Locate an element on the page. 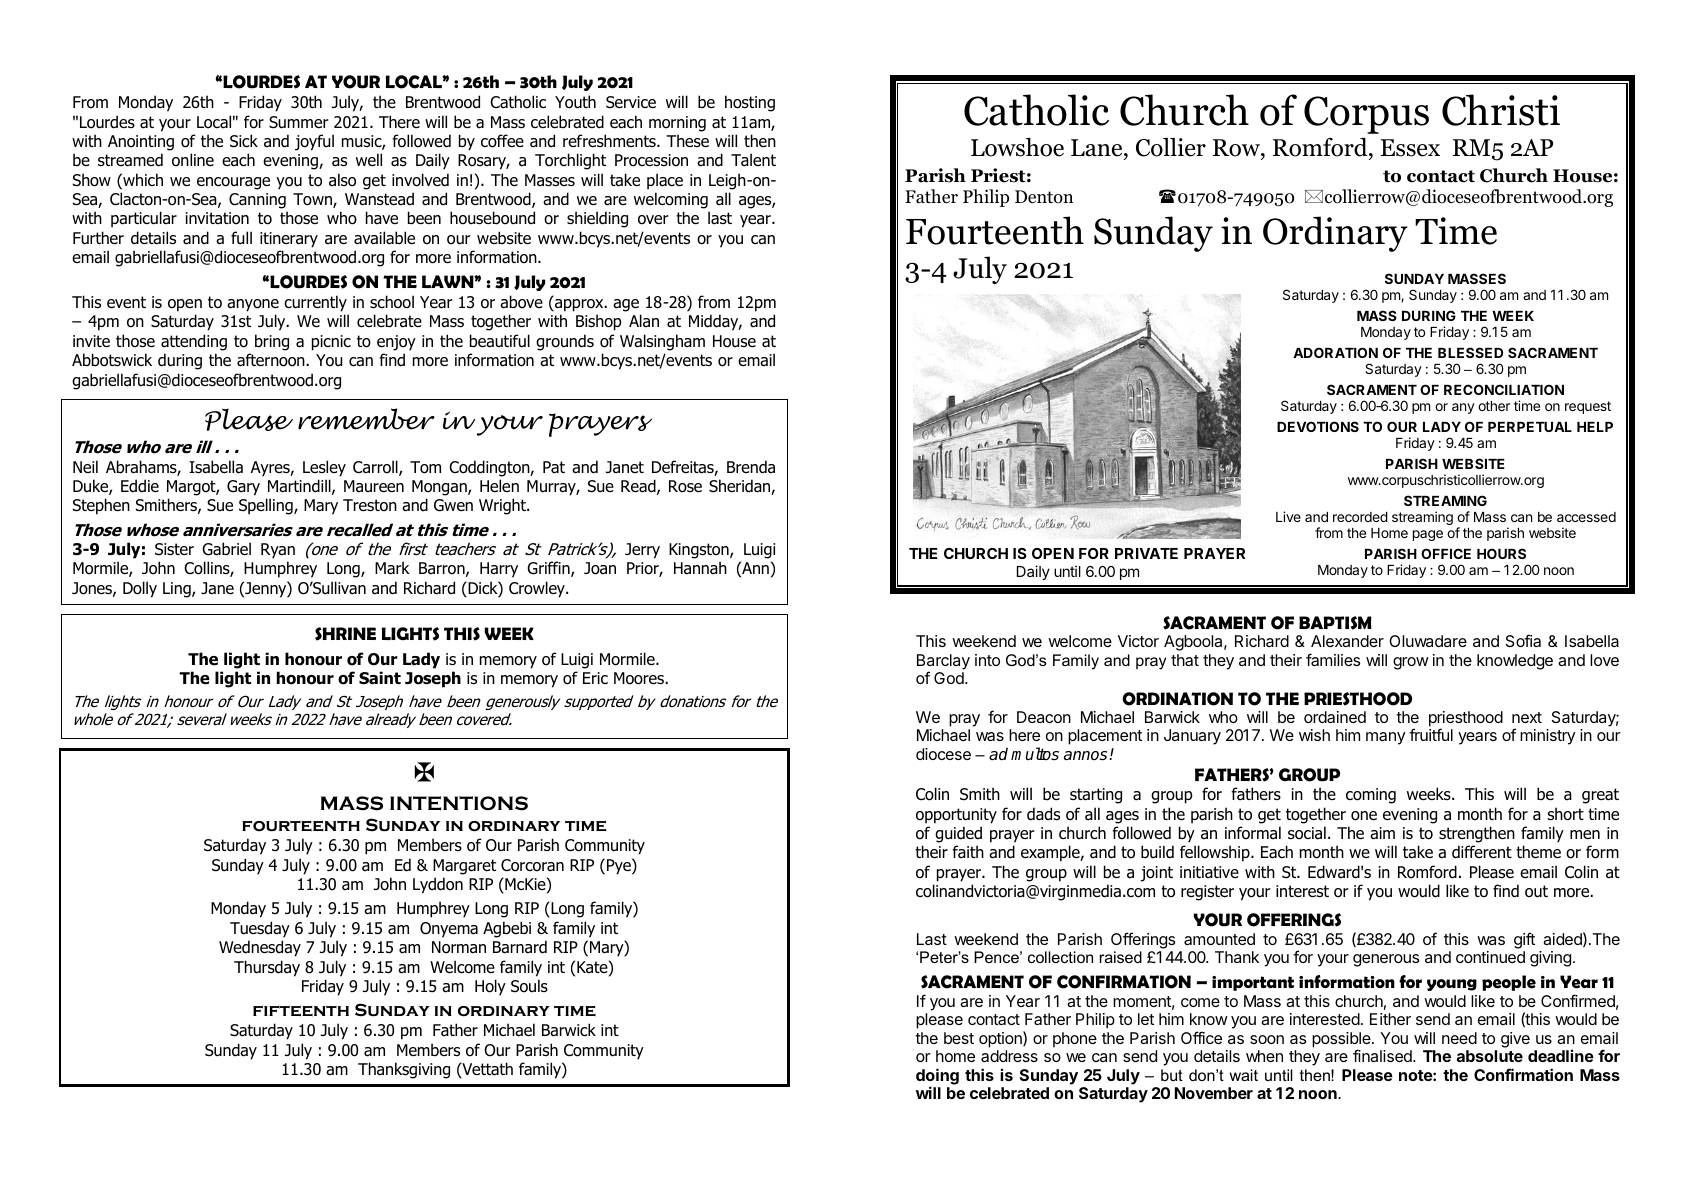  bring is located at coordinates (272, 342).
